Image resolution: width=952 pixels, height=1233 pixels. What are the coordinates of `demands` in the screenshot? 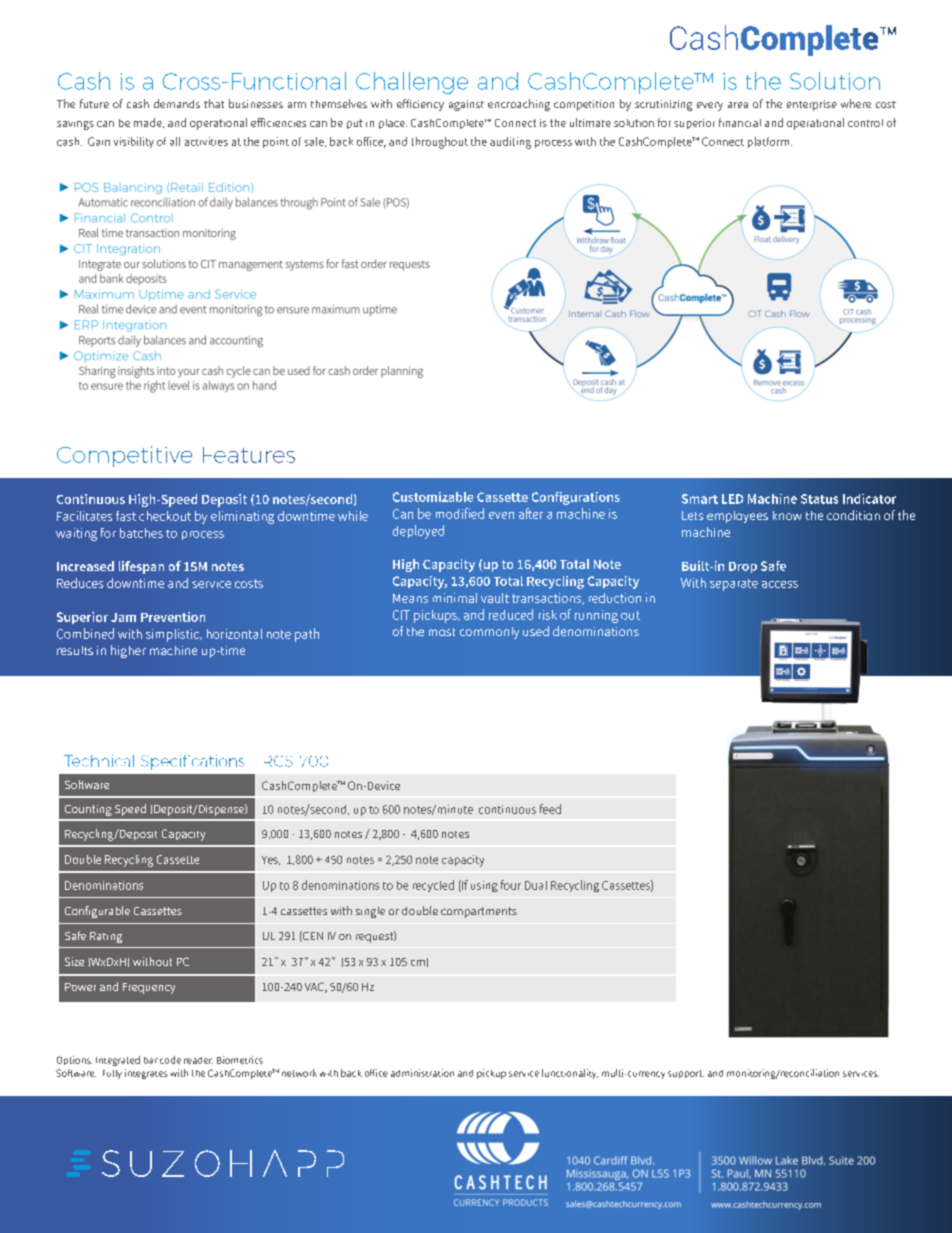 It's located at (177, 103).
